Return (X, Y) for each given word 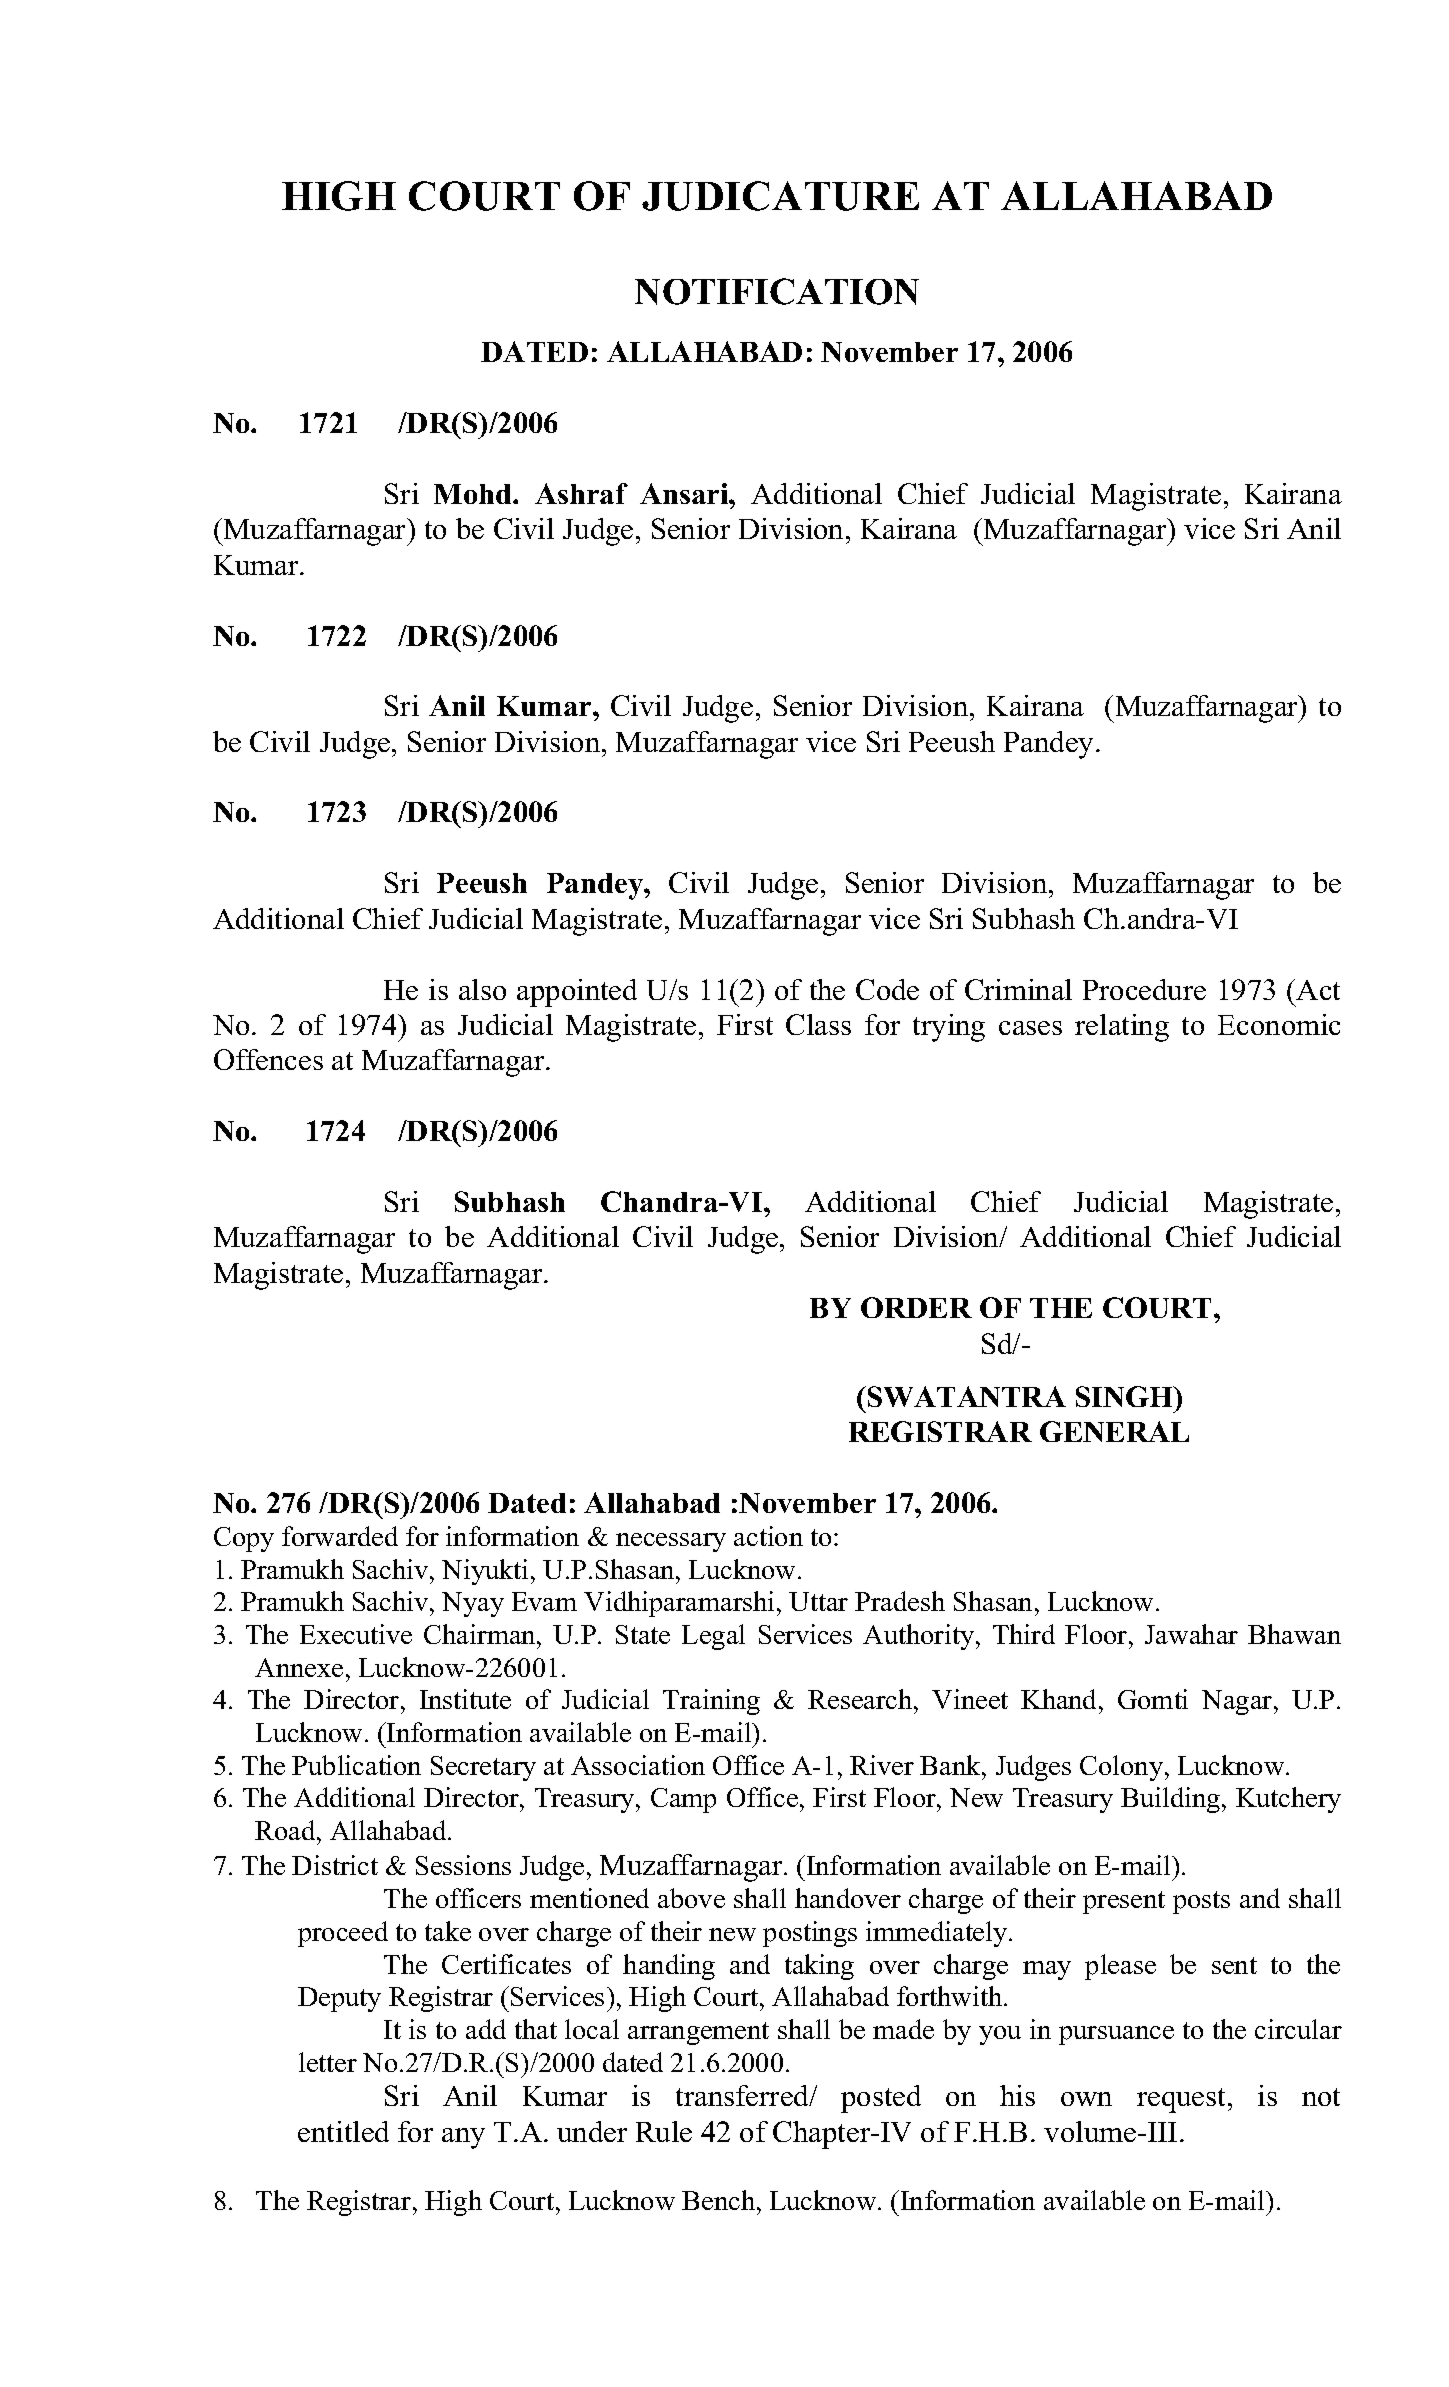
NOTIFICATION (777, 291)
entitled (343, 2131)
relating (1122, 1028)
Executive (356, 1634)
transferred (744, 2095)
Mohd (474, 494)
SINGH (1125, 1396)
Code (887, 989)
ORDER (916, 1307)
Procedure (1144, 989)
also (482, 989)
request (1183, 2100)
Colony (1123, 1768)
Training (711, 1702)
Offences (268, 1059)
